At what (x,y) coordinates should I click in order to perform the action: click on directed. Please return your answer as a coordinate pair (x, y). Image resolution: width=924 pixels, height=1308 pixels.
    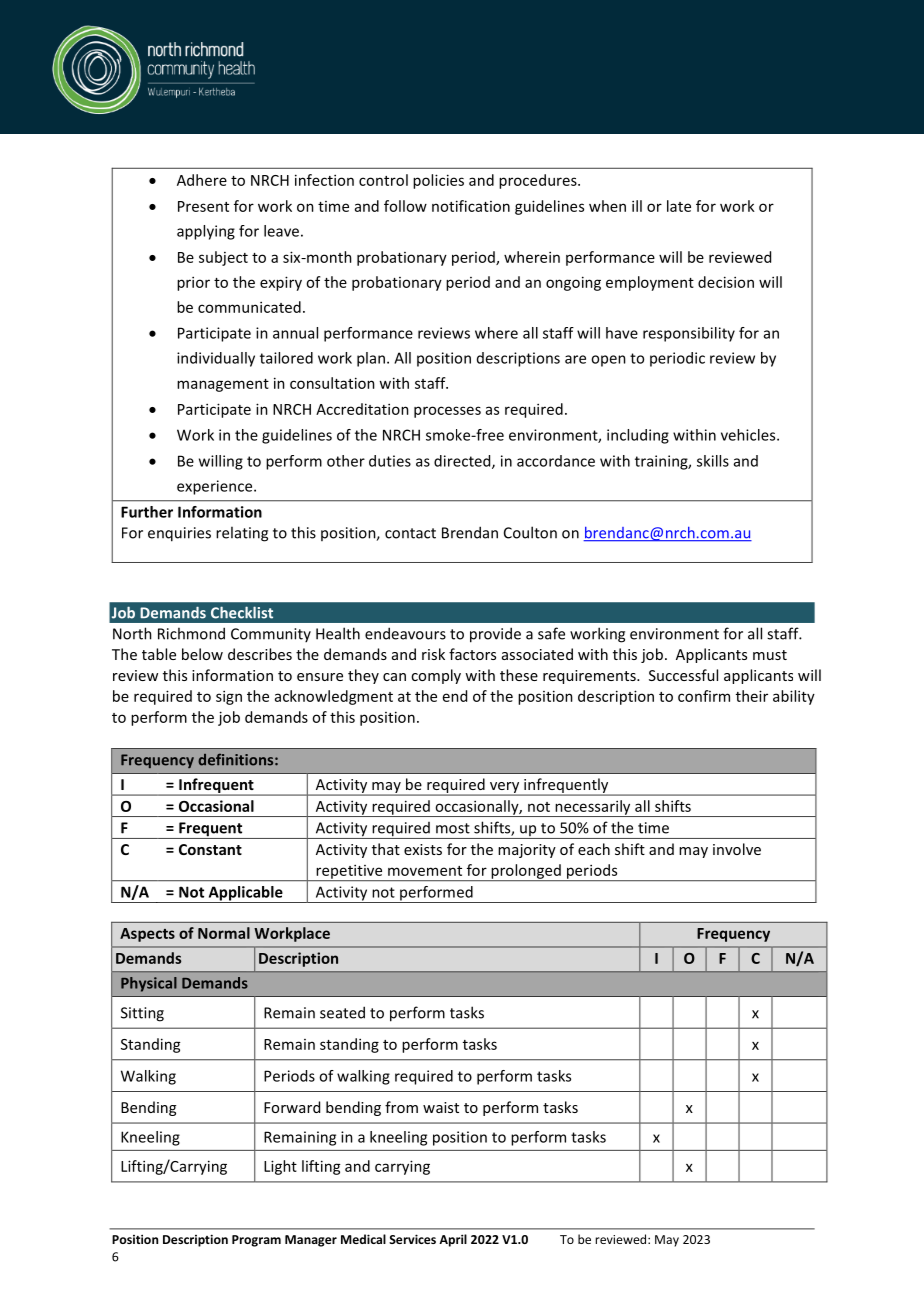
    Looking at the image, I should click on (463, 462).
